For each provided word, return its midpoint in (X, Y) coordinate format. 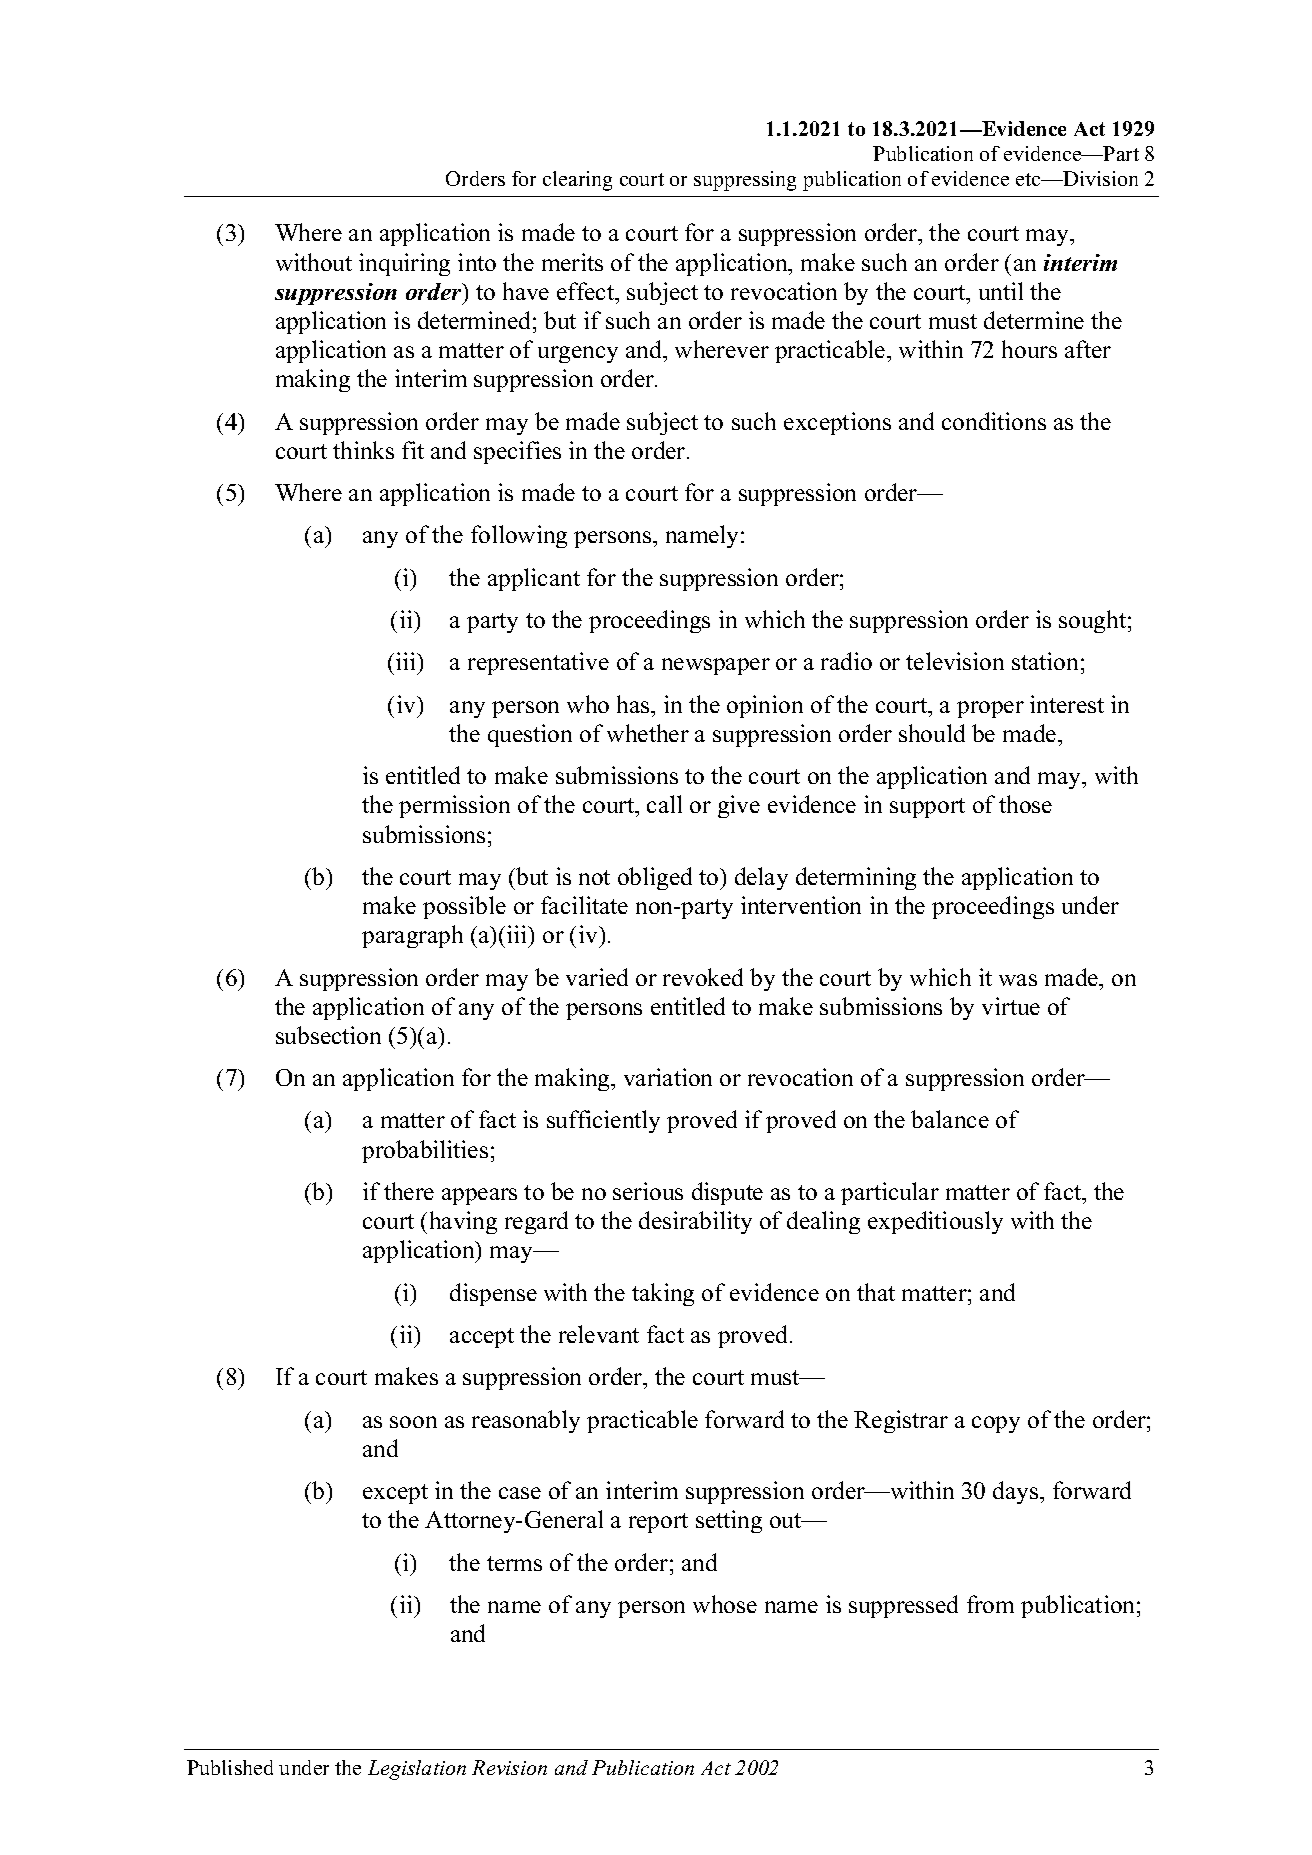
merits (572, 262)
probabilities (425, 1151)
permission (454, 806)
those (1025, 804)
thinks (363, 450)
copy (996, 1424)
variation (668, 1077)
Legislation (417, 1770)
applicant (534, 579)
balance (950, 1119)
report (658, 1523)
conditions (994, 421)
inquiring (404, 264)
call (664, 804)
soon (413, 1422)
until (1001, 291)
